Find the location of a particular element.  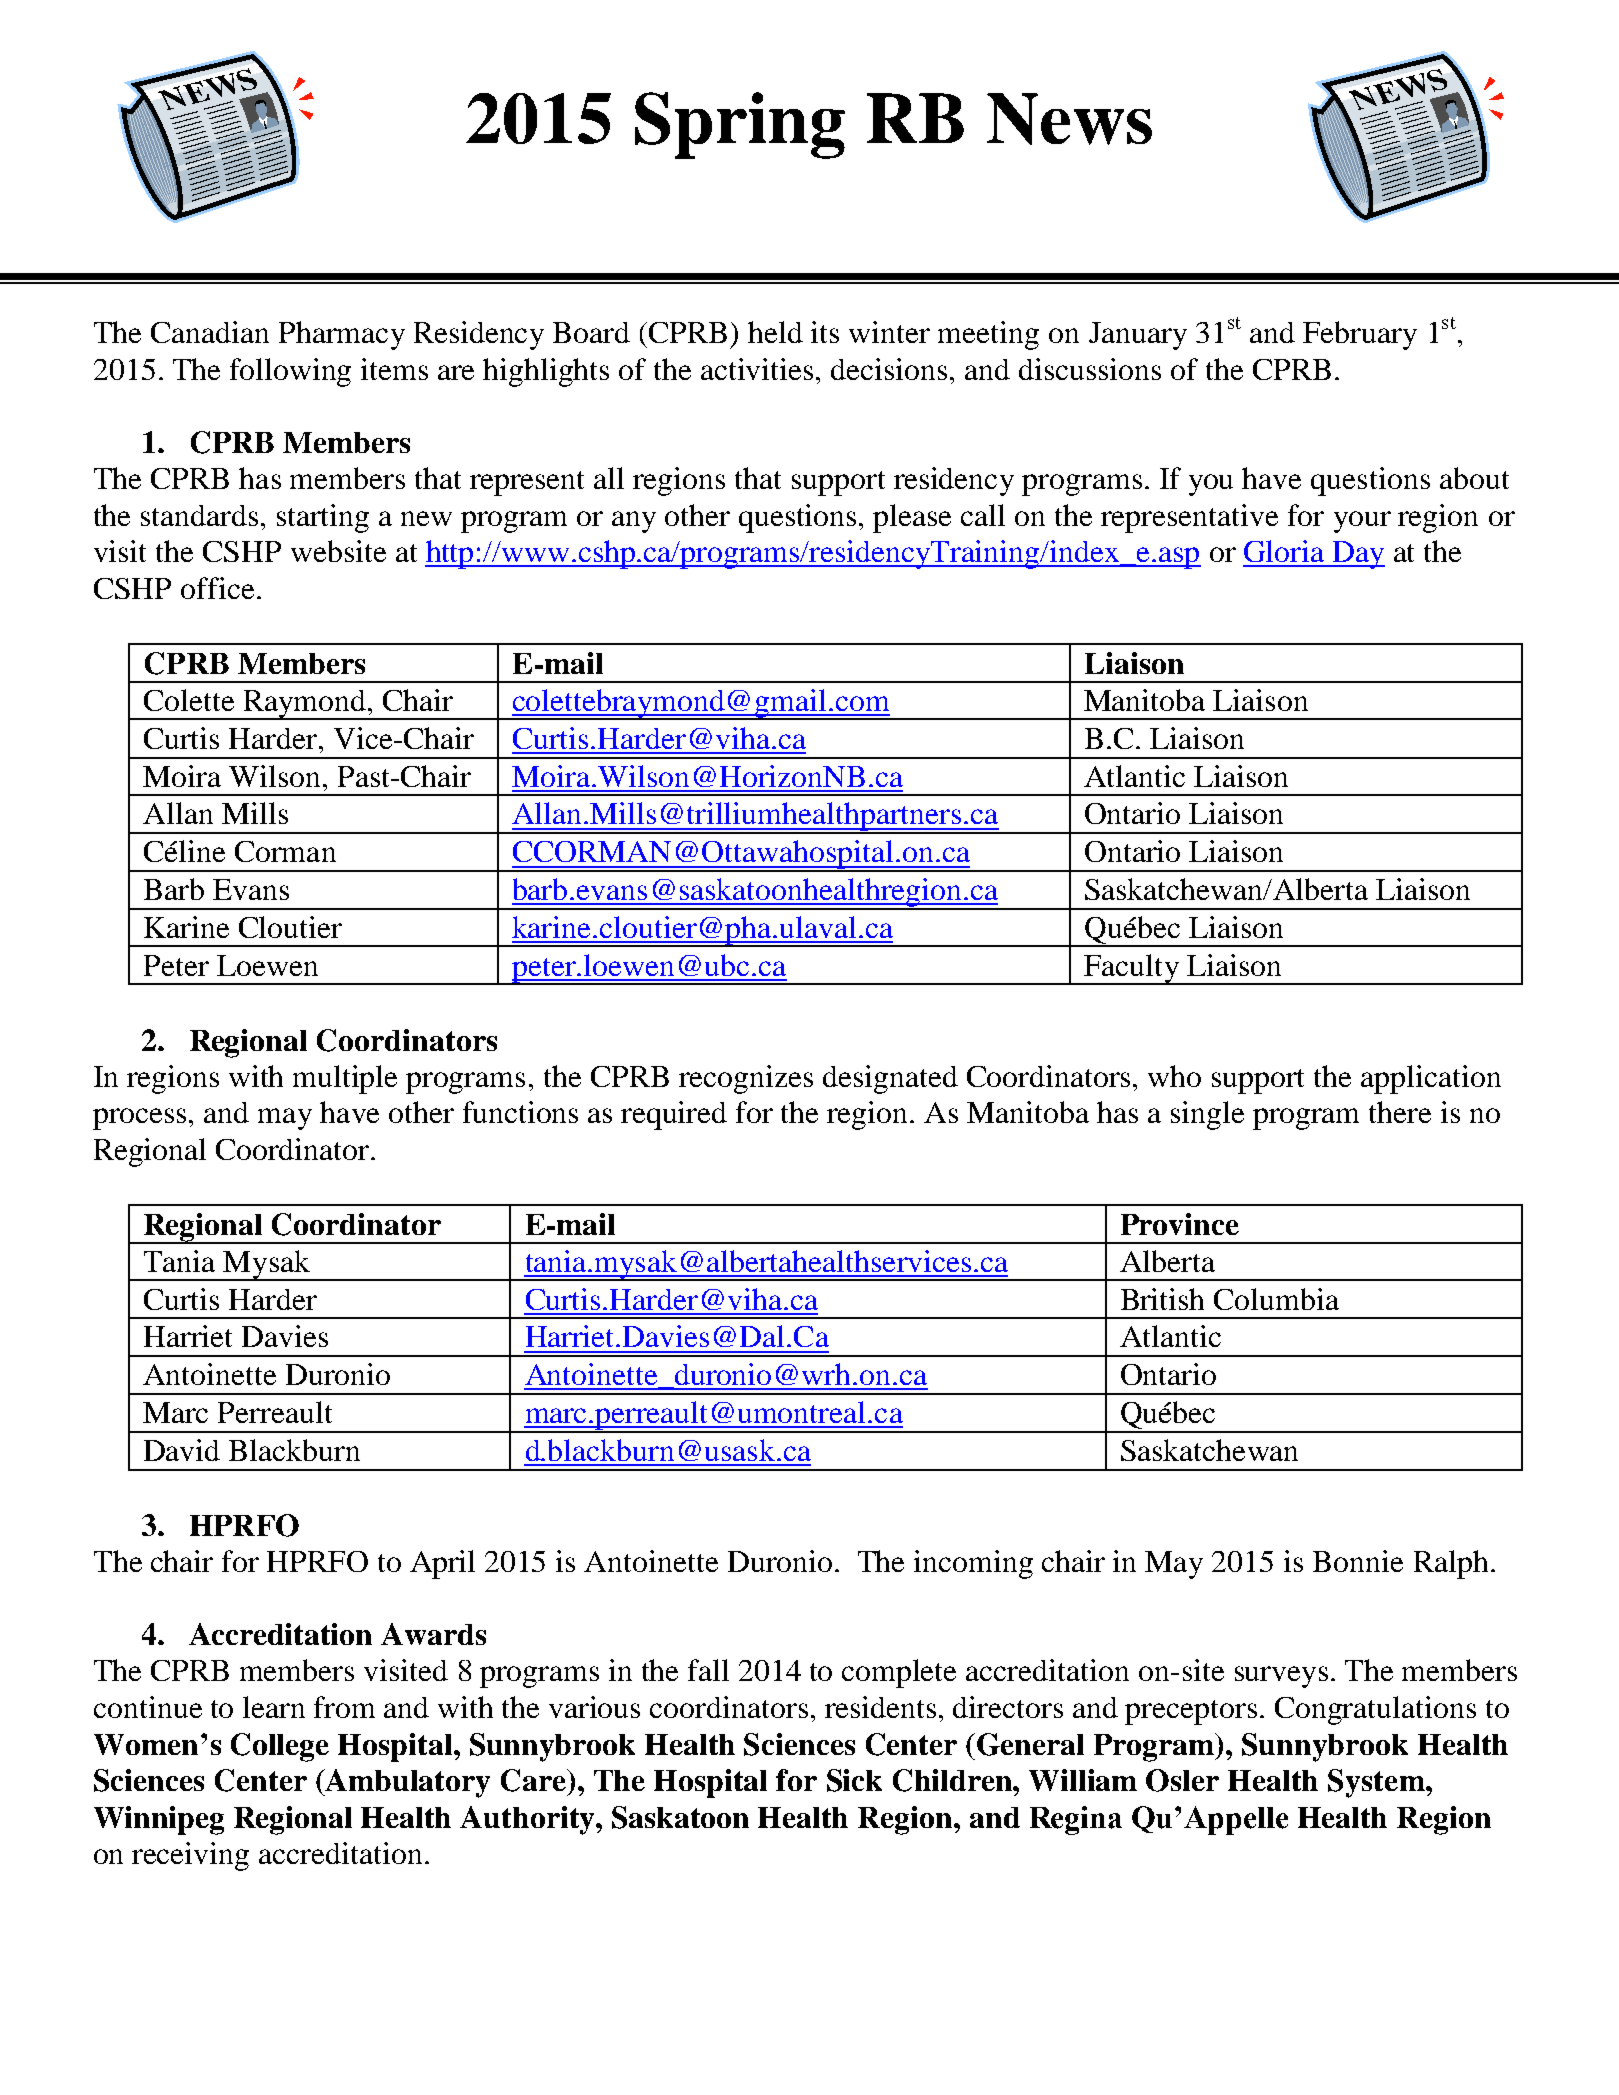

College is located at coordinates (280, 1747).
